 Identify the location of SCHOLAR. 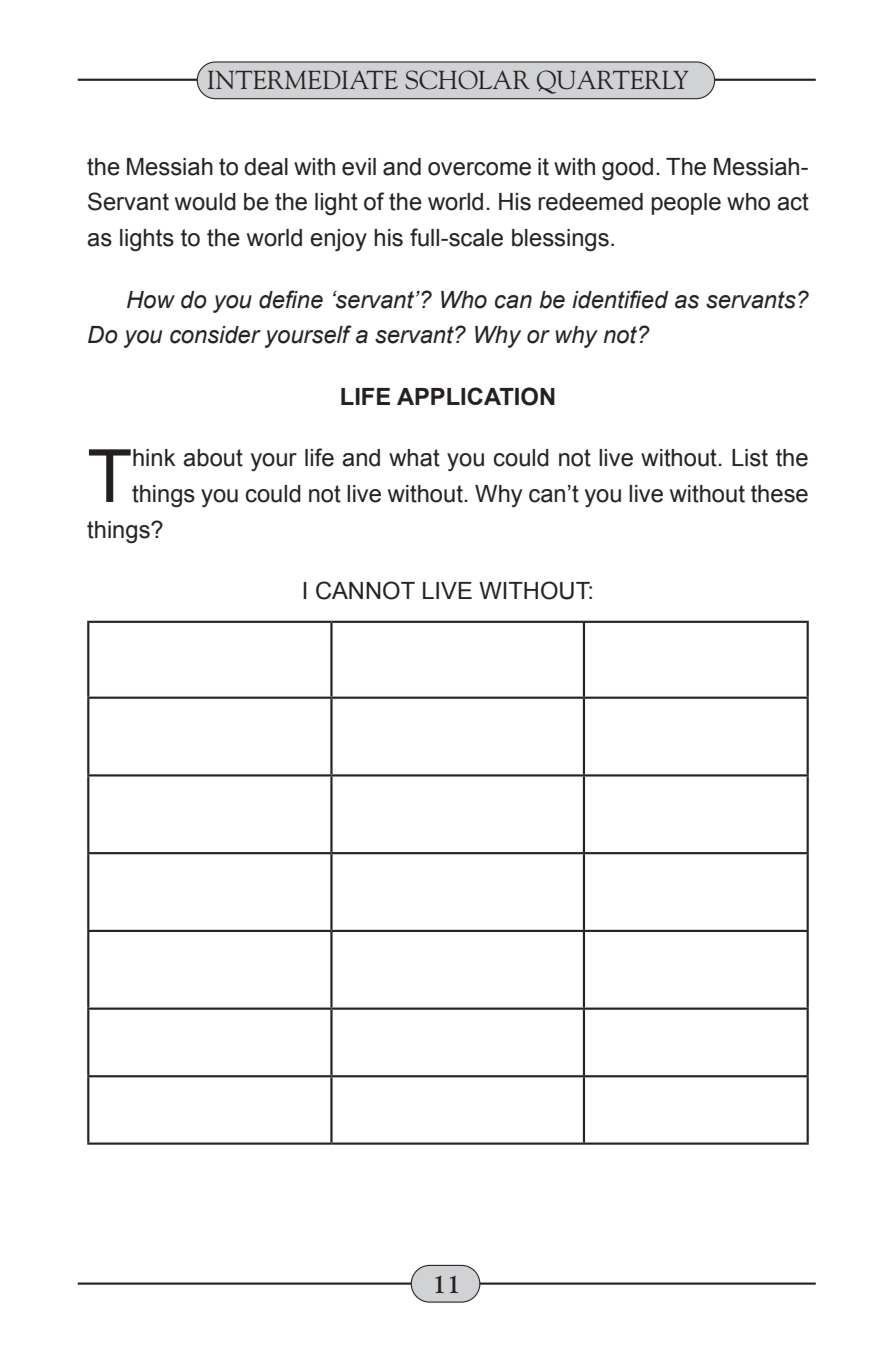
(467, 80).
